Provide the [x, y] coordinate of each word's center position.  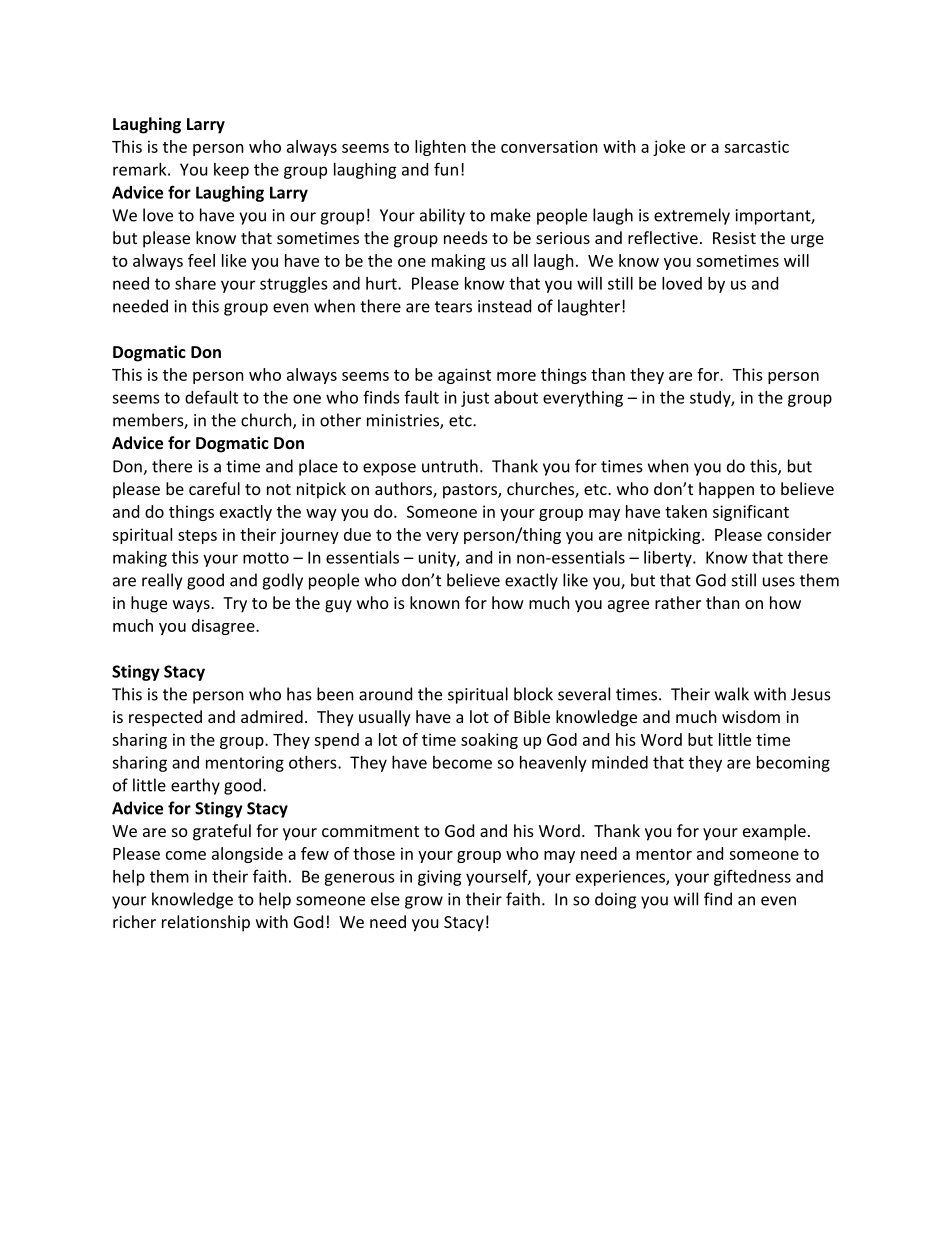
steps [197, 537]
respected [165, 718]
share [195, 283]
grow [424, 902]
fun [446, 169]
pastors [471, 491]
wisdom [751, 716]
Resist [734, 238]
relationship [206, 923]
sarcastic [756, 146]
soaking [489, 741]
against [464, 376]
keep [231, 171]
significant [751, 513]
